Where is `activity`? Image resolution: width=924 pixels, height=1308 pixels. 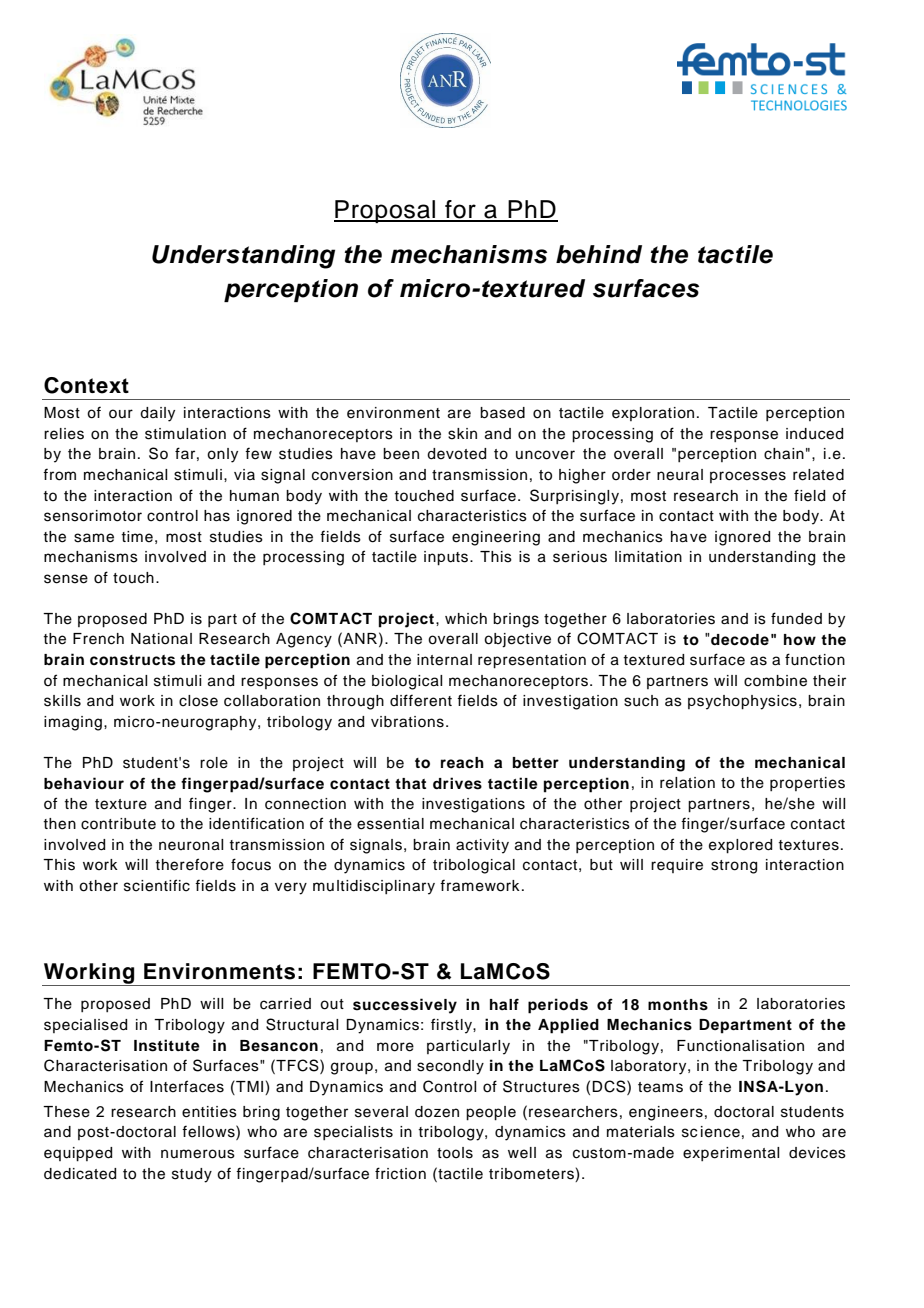 activity is located at coordinates (482, 846).
